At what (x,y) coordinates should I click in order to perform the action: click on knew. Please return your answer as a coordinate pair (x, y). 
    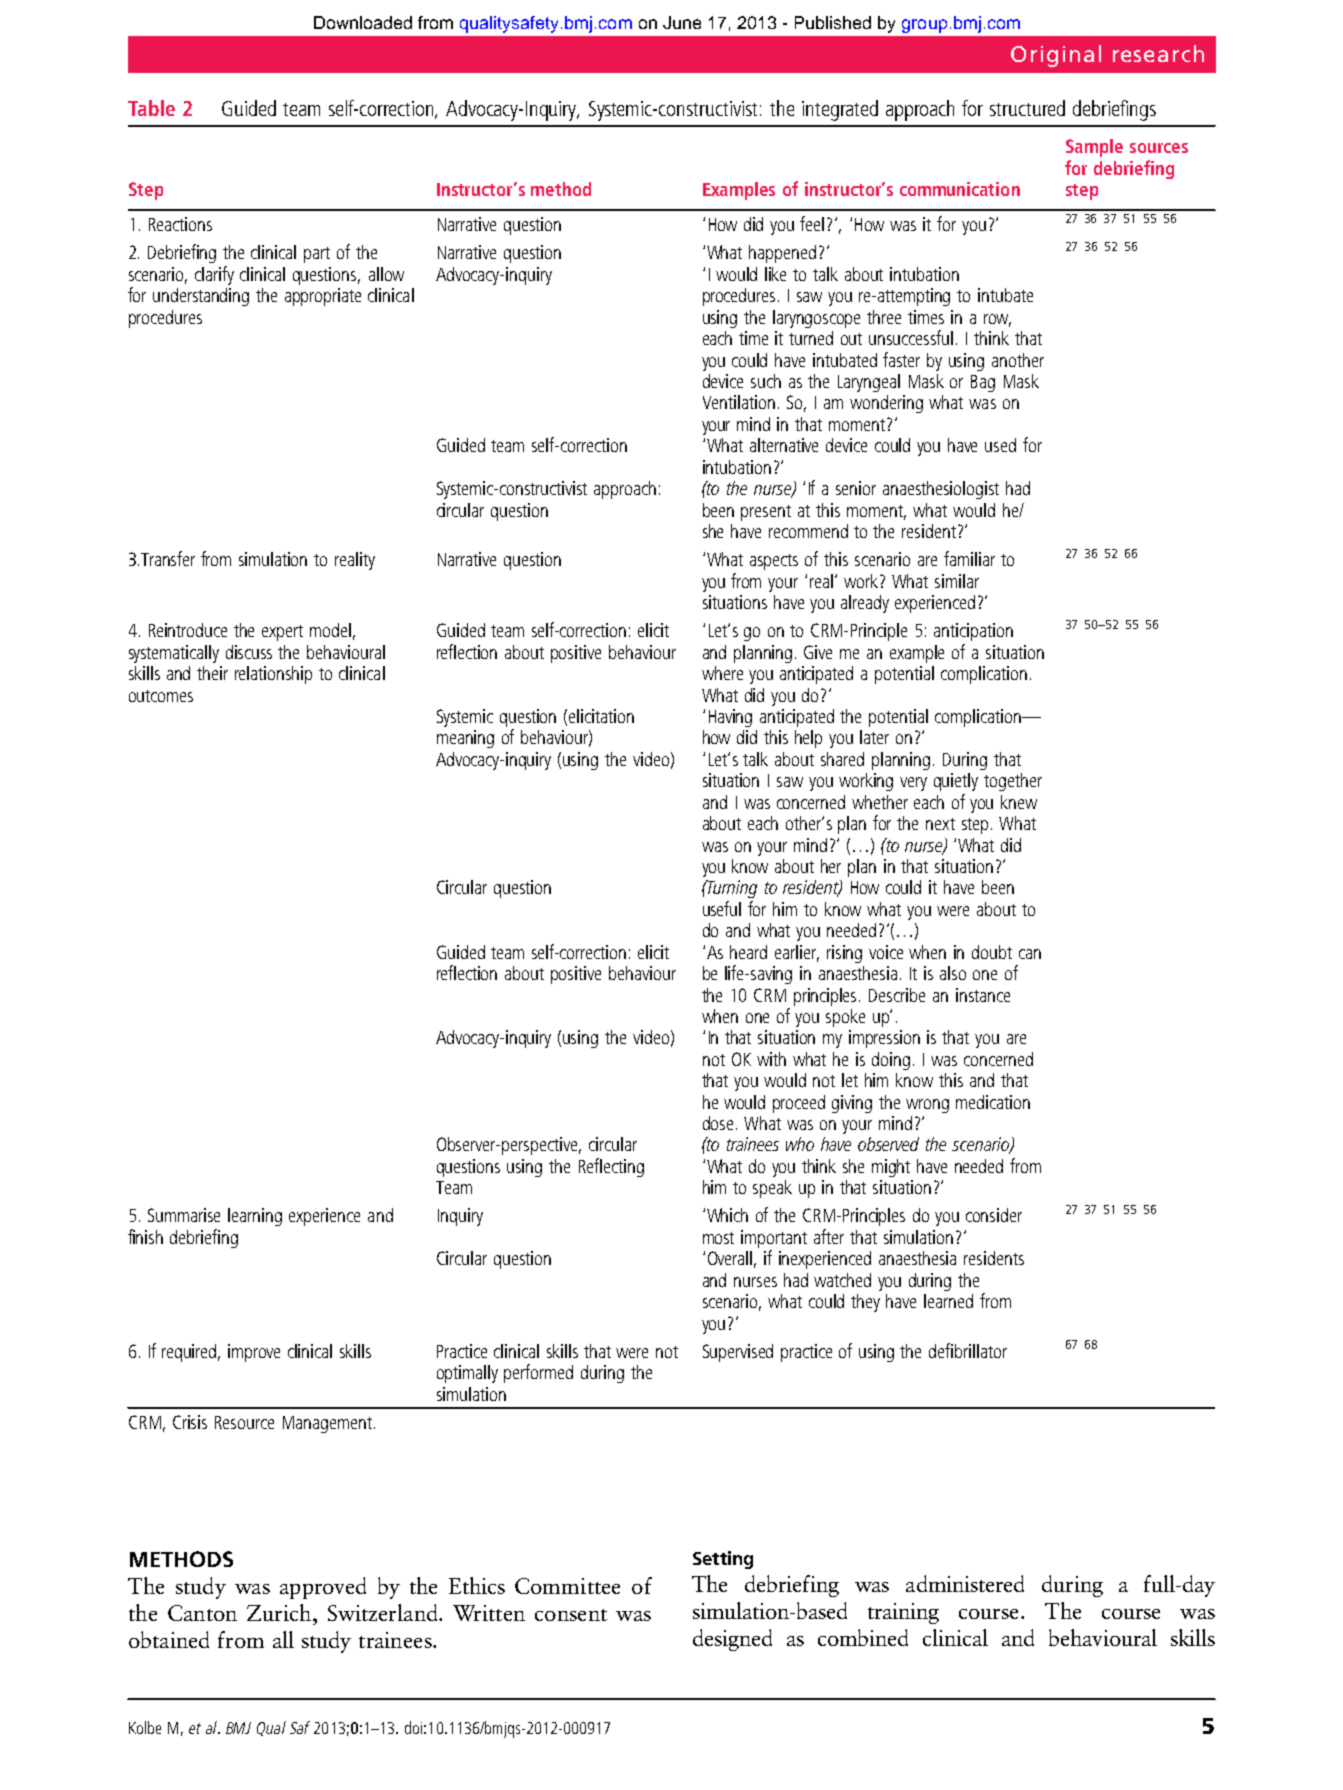
    Looking at the image, I should click on (1019, 802).
